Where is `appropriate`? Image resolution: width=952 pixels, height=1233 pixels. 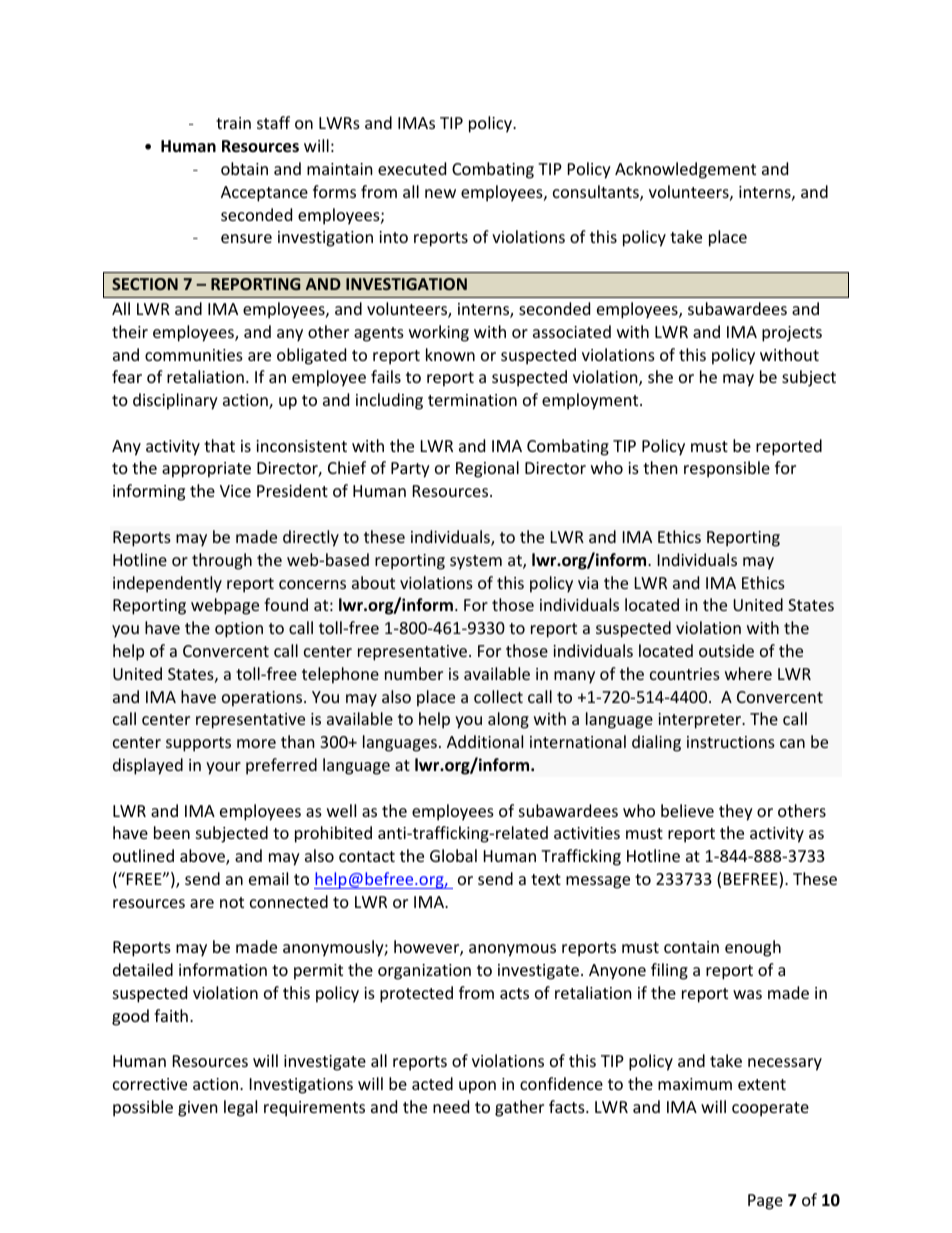 appropriate is located at coordinates (206, 470).
